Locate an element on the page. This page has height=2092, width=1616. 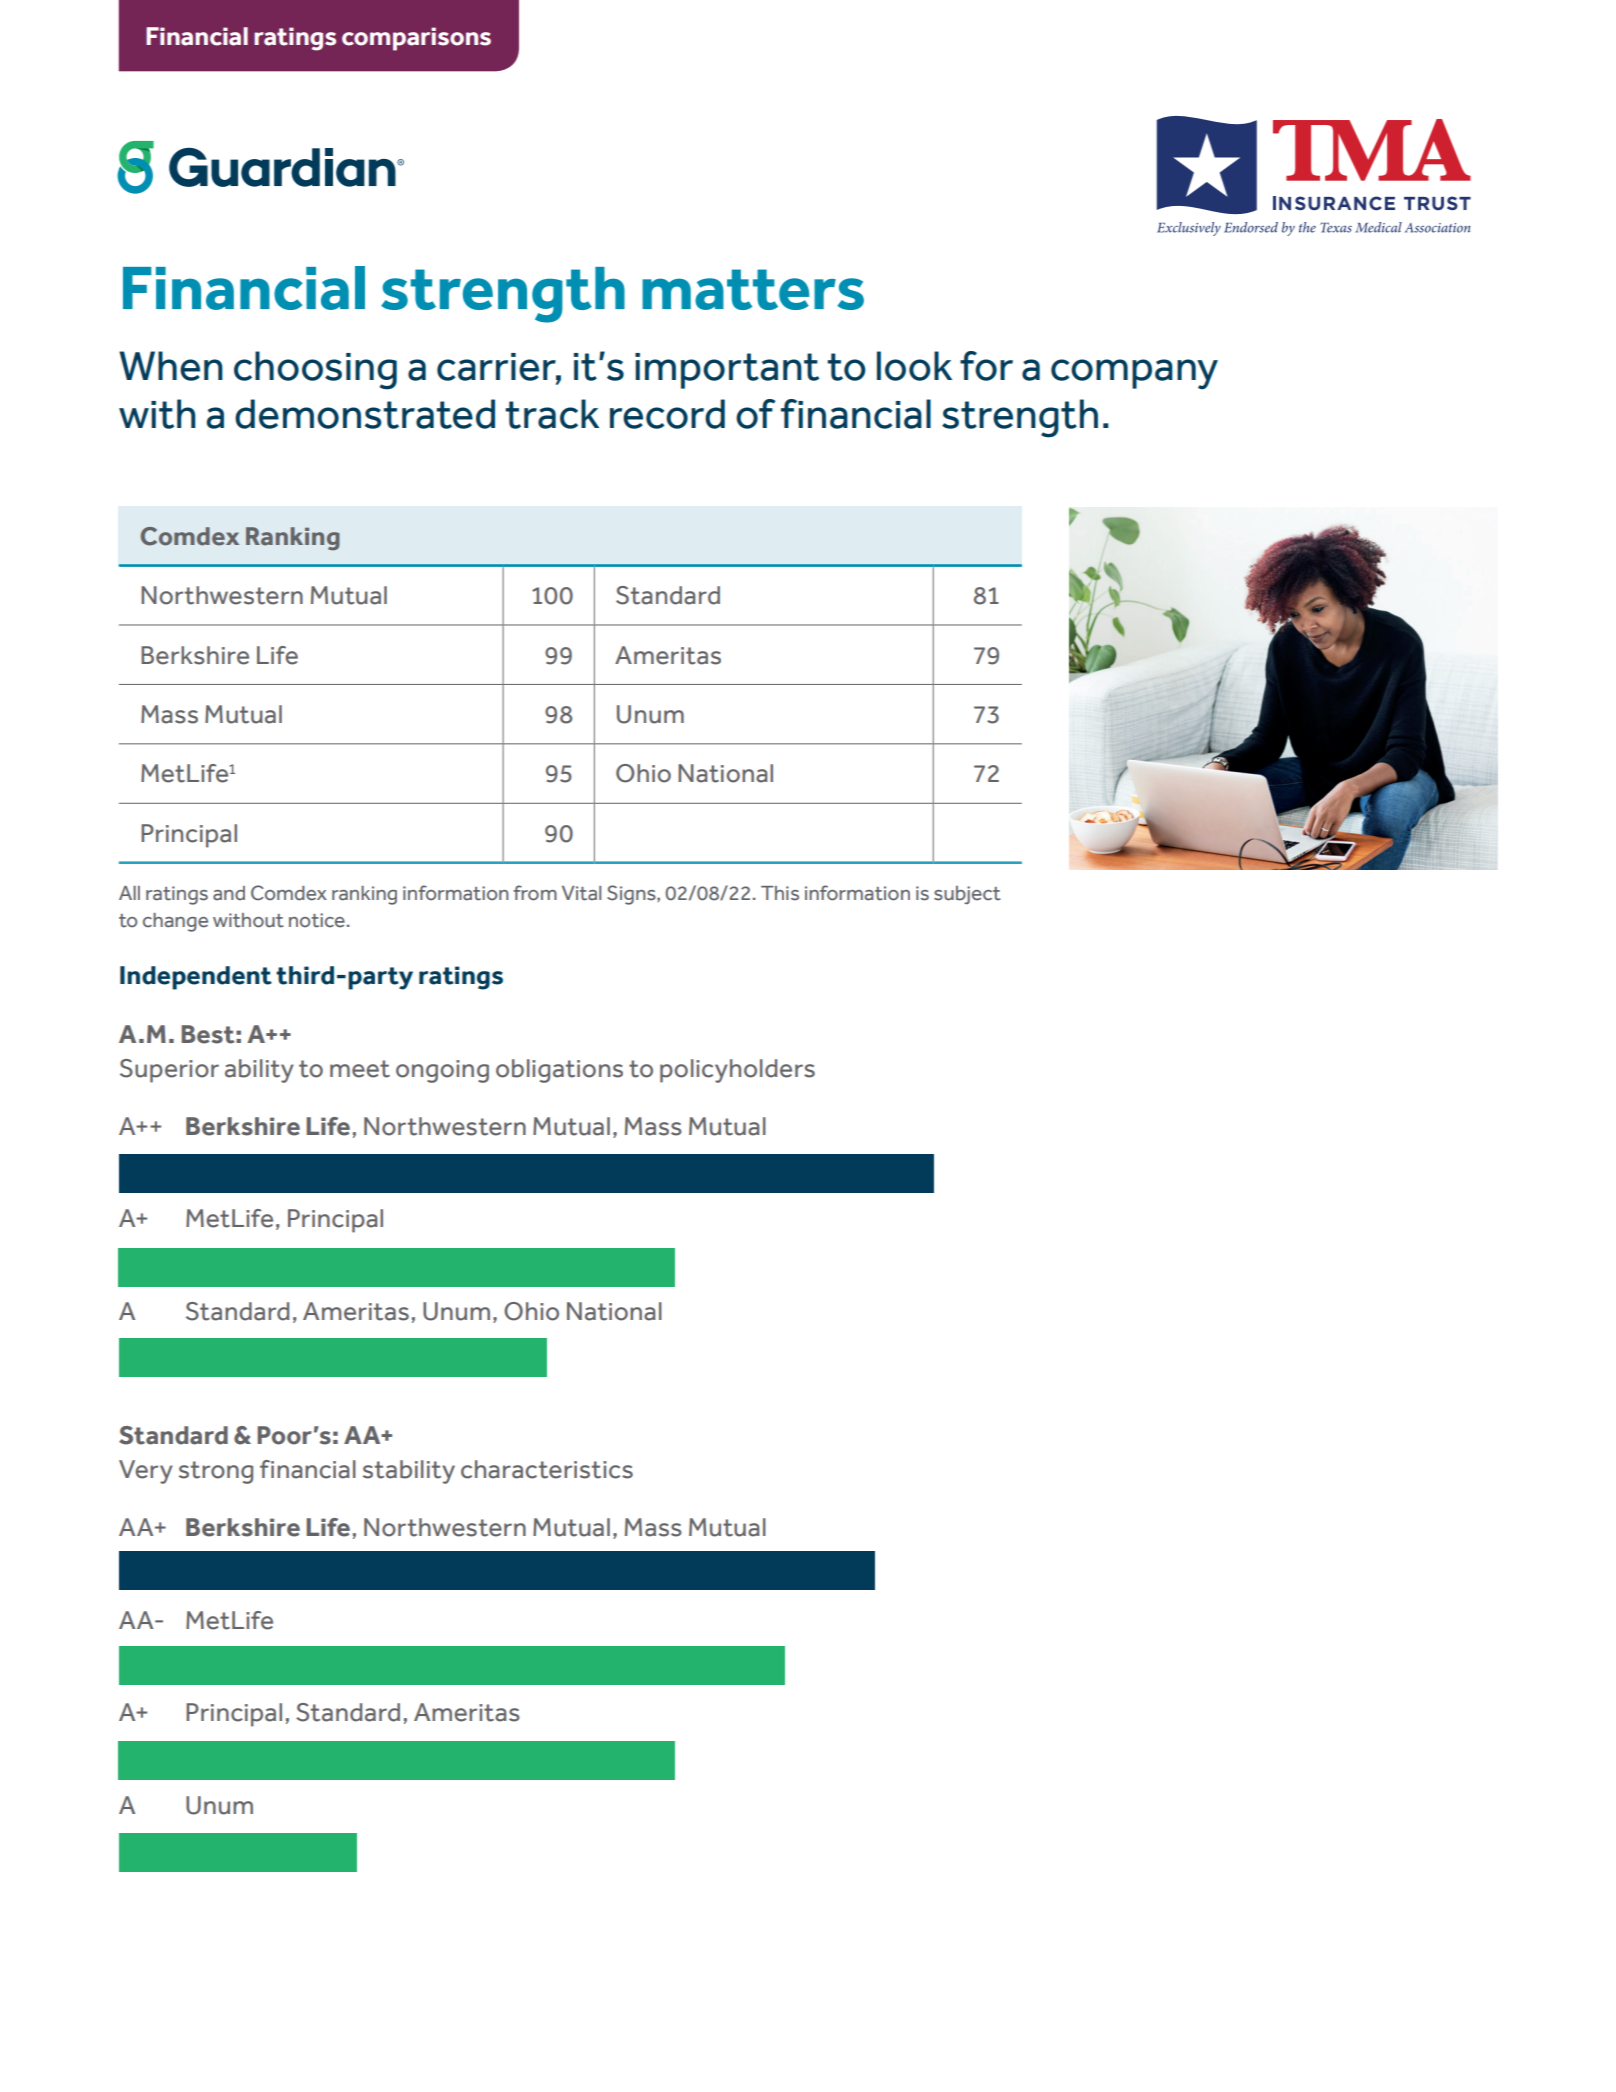
characteristics is located at coordinates (547, 1469).
